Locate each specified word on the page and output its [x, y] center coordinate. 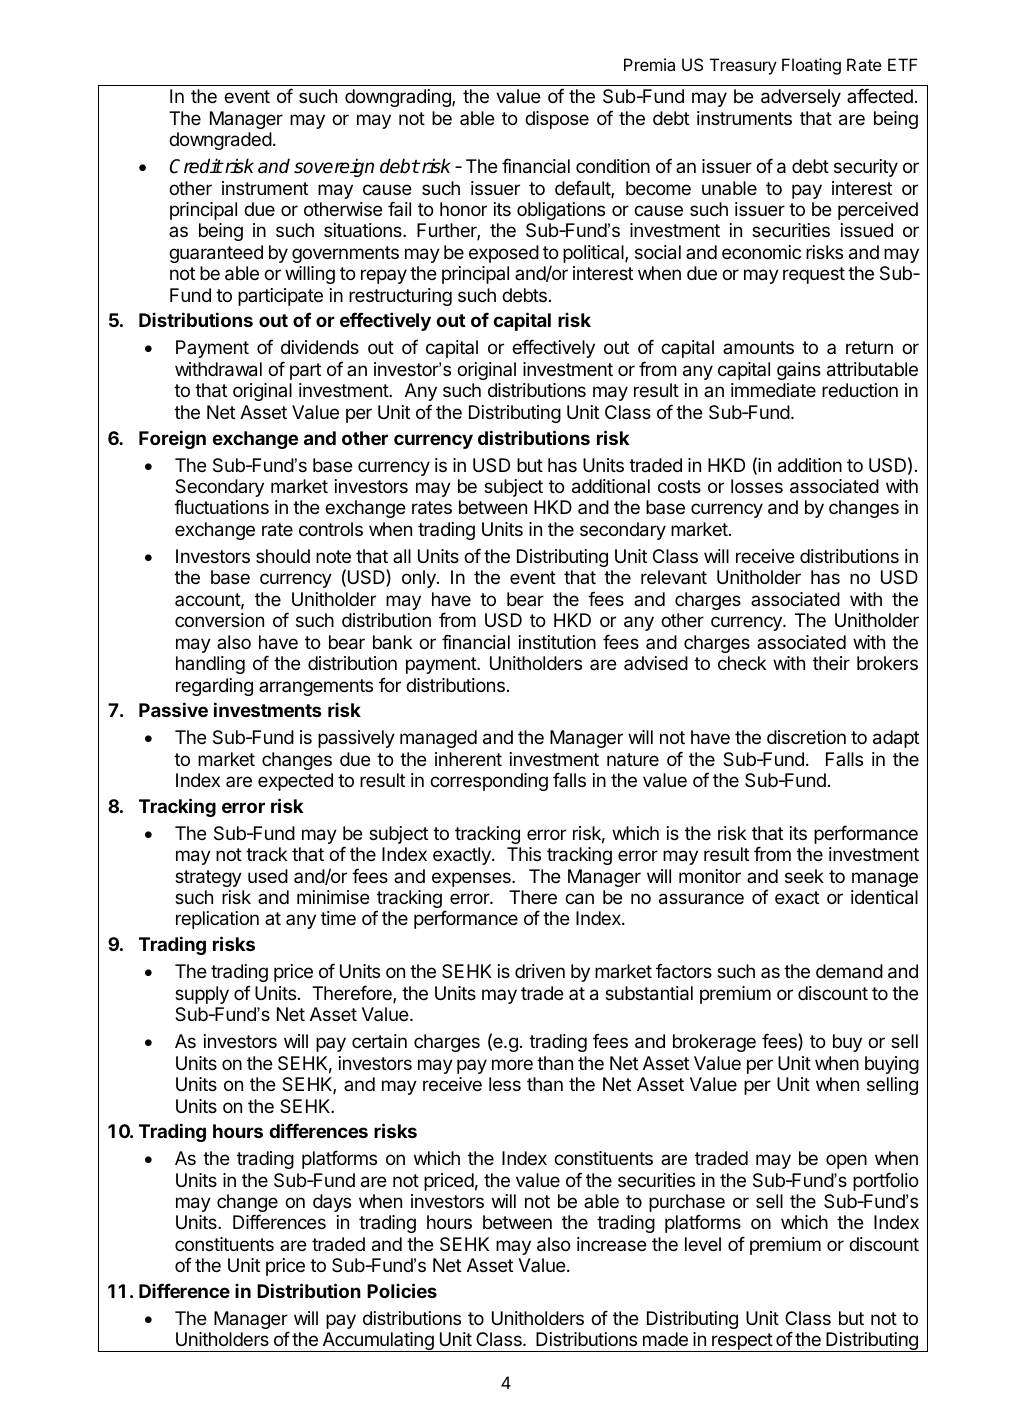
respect [742, 1342]
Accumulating [378, 1342]
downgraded [220, 141]
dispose [557, 120]
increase [612, 1244]
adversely [801, 98]
